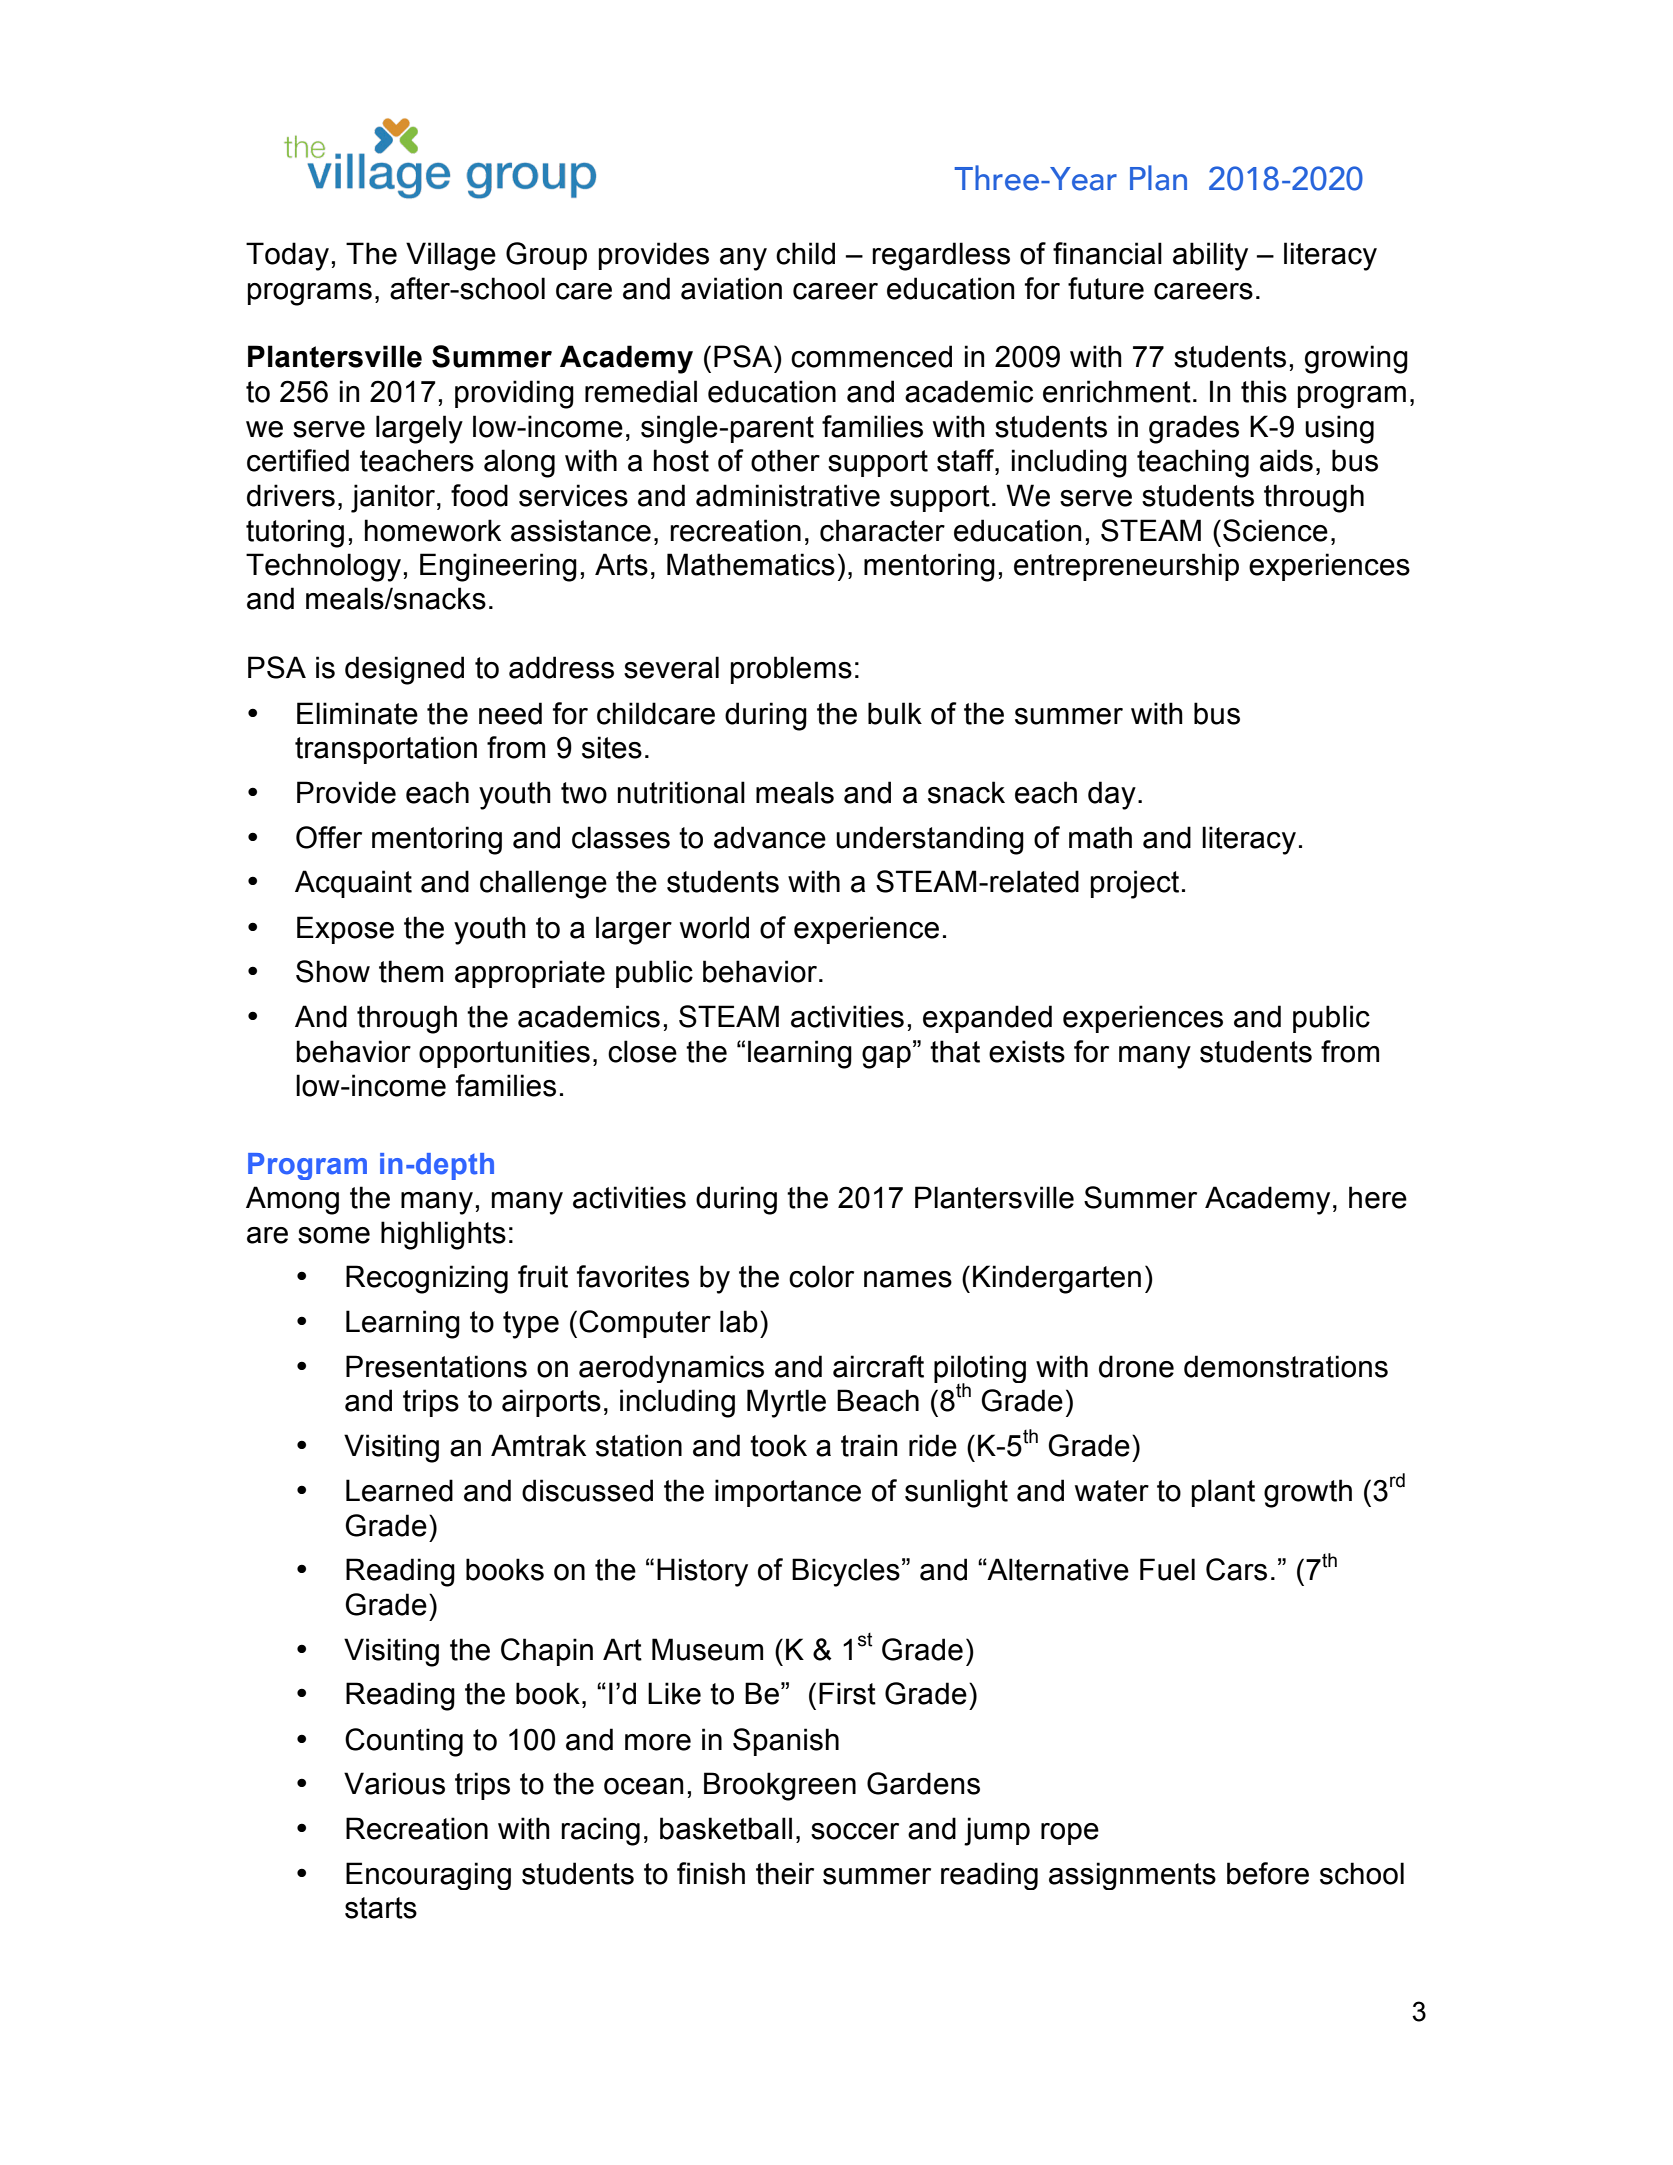 The height and width of the screenshot is (2165, 1673). Describe the element at coordinates (451, 256) in the screenshot. I see `Village` at that location.
